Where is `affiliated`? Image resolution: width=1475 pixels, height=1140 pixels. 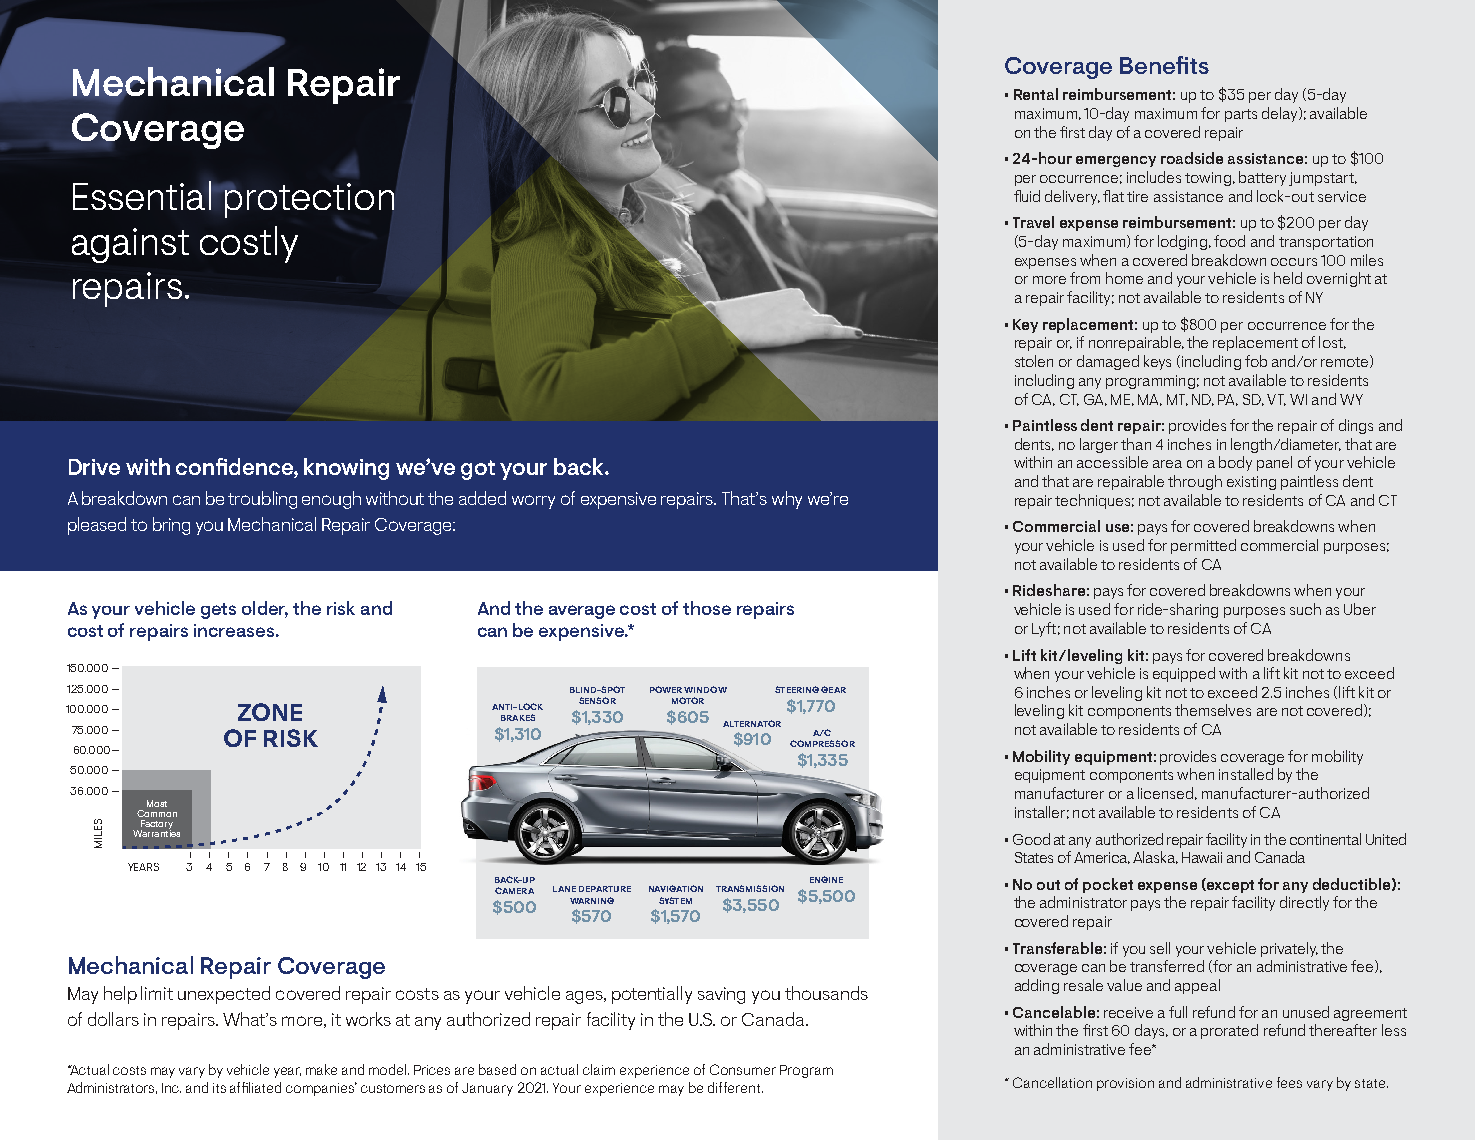
affiliated is located at coordinates (255, 1087).
